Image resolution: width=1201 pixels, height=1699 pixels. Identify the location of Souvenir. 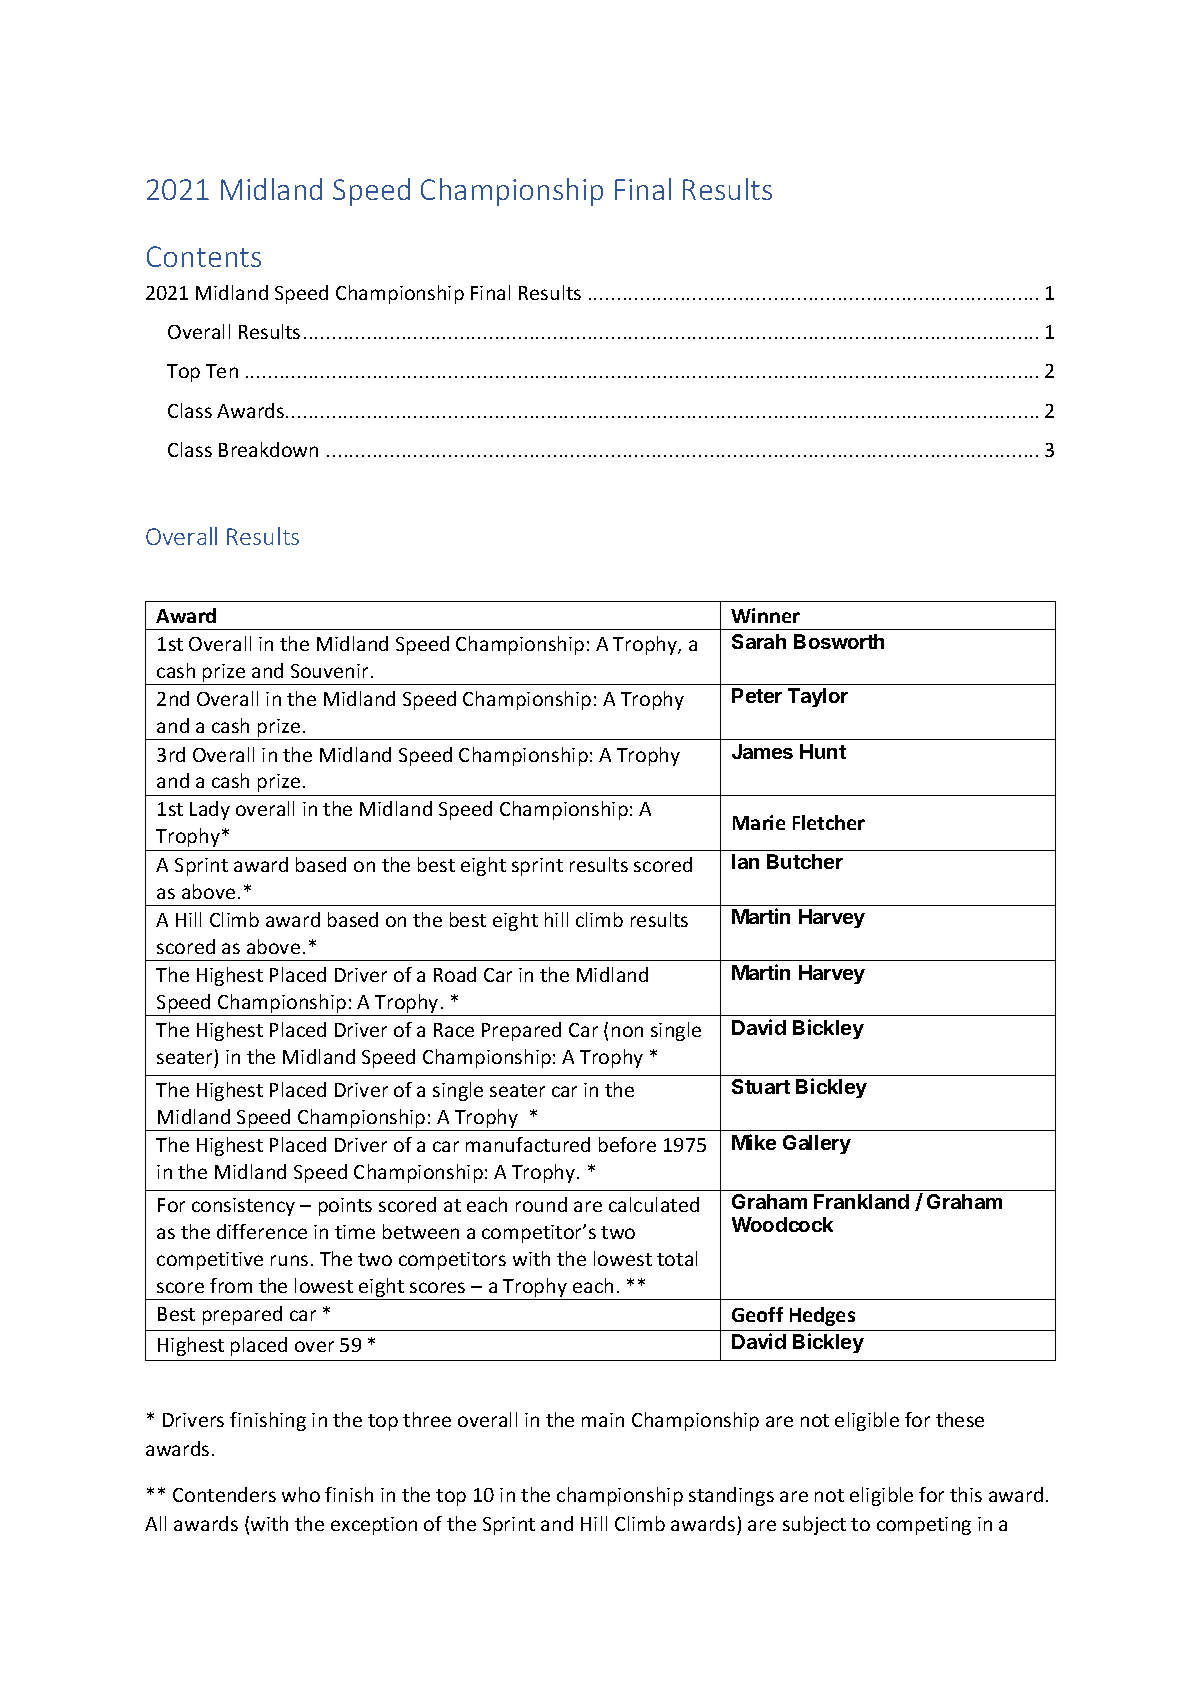
(331, 671).
